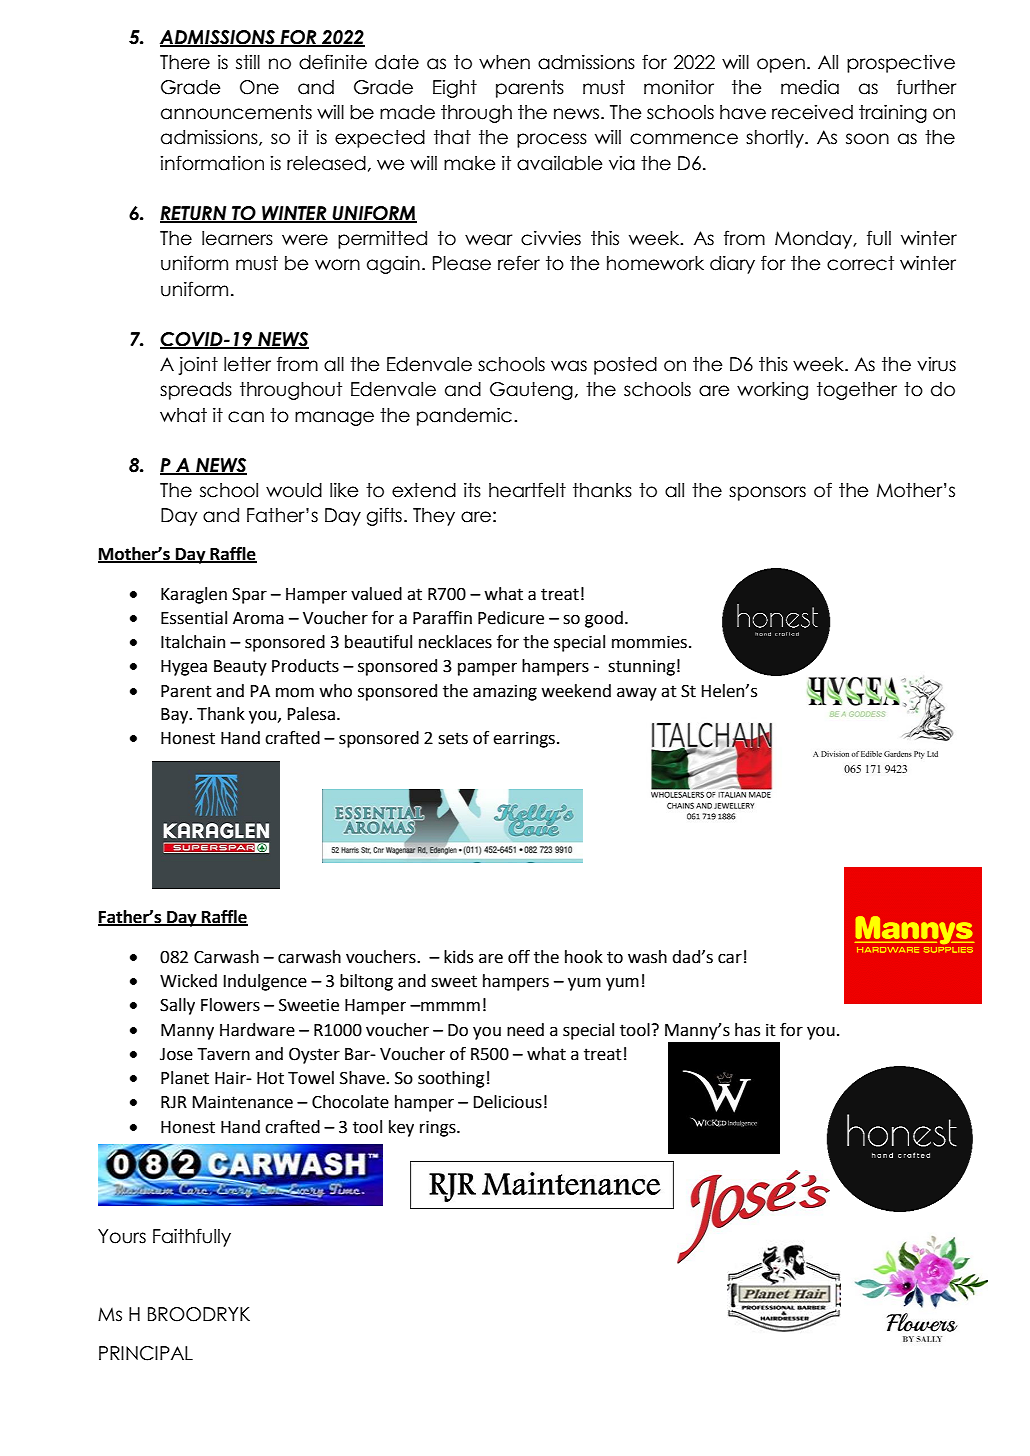 This screenshot has height=1456, width=1030. I want to click on announcements, so click(236, 112).
